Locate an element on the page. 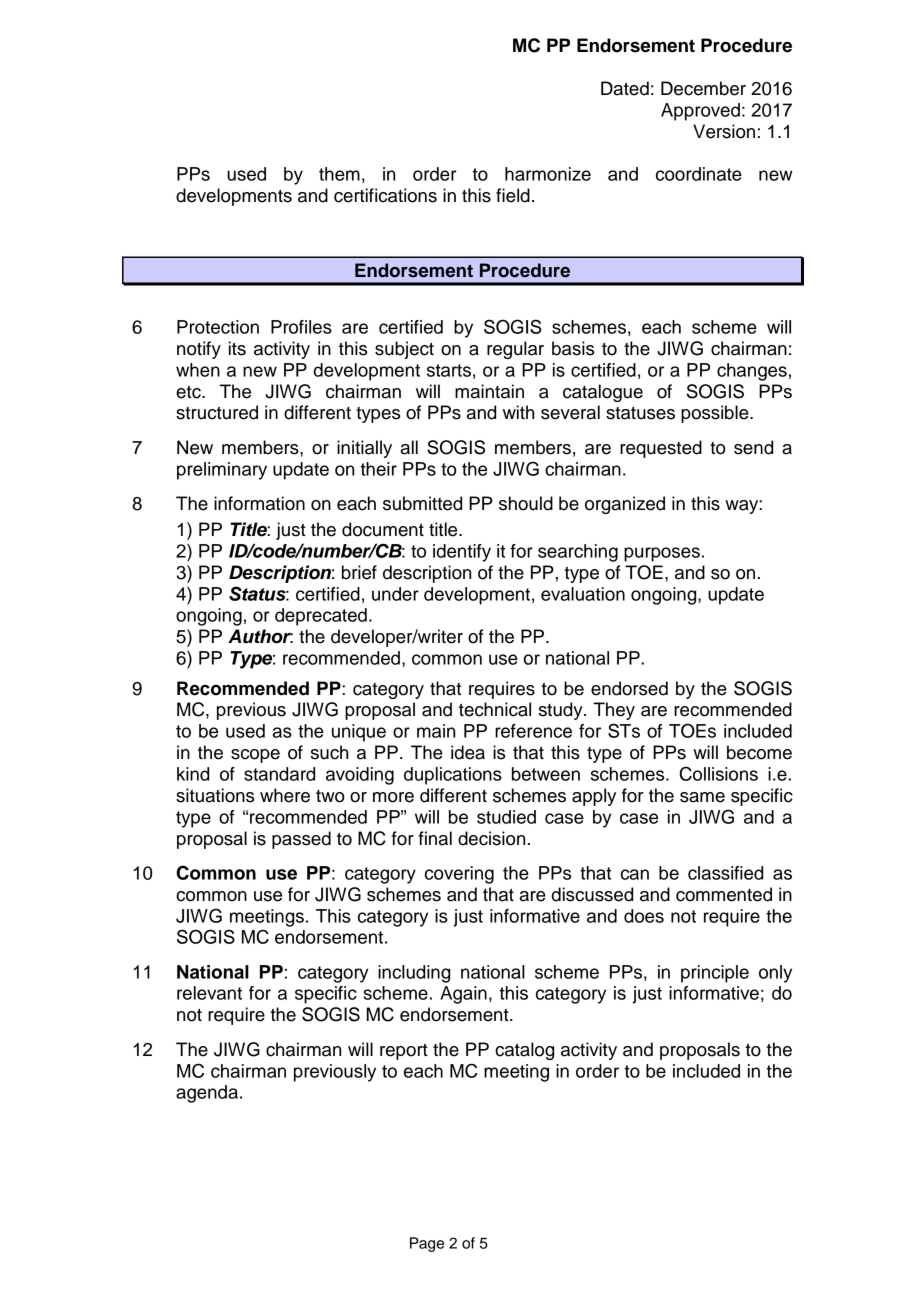  Approved is located at coordinates (700, 112).
